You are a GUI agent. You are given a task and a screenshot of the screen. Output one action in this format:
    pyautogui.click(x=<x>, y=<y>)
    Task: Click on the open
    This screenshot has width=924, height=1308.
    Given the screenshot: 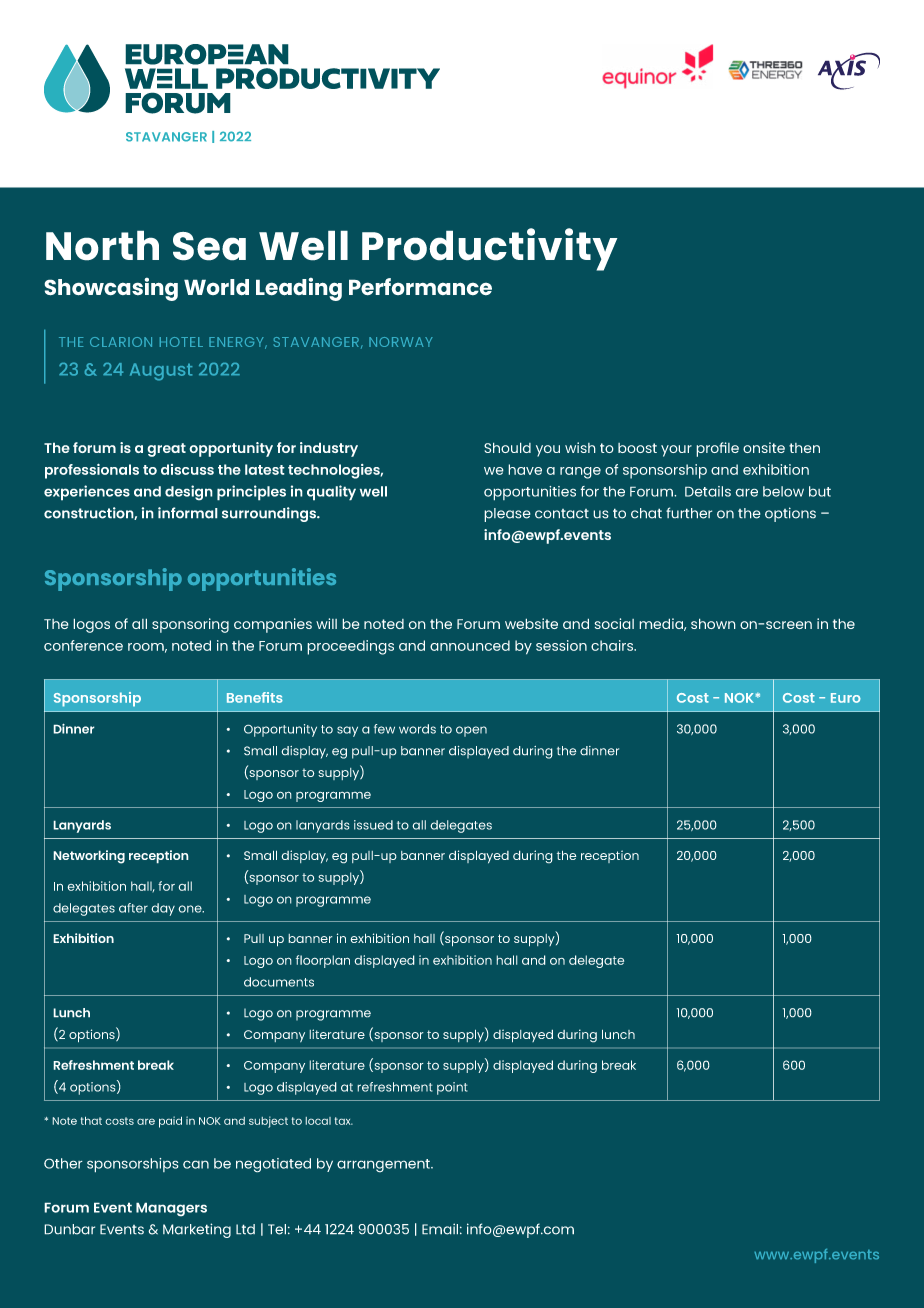 What is the action you would take?
    pyautogui.click(x=471, y=731)
